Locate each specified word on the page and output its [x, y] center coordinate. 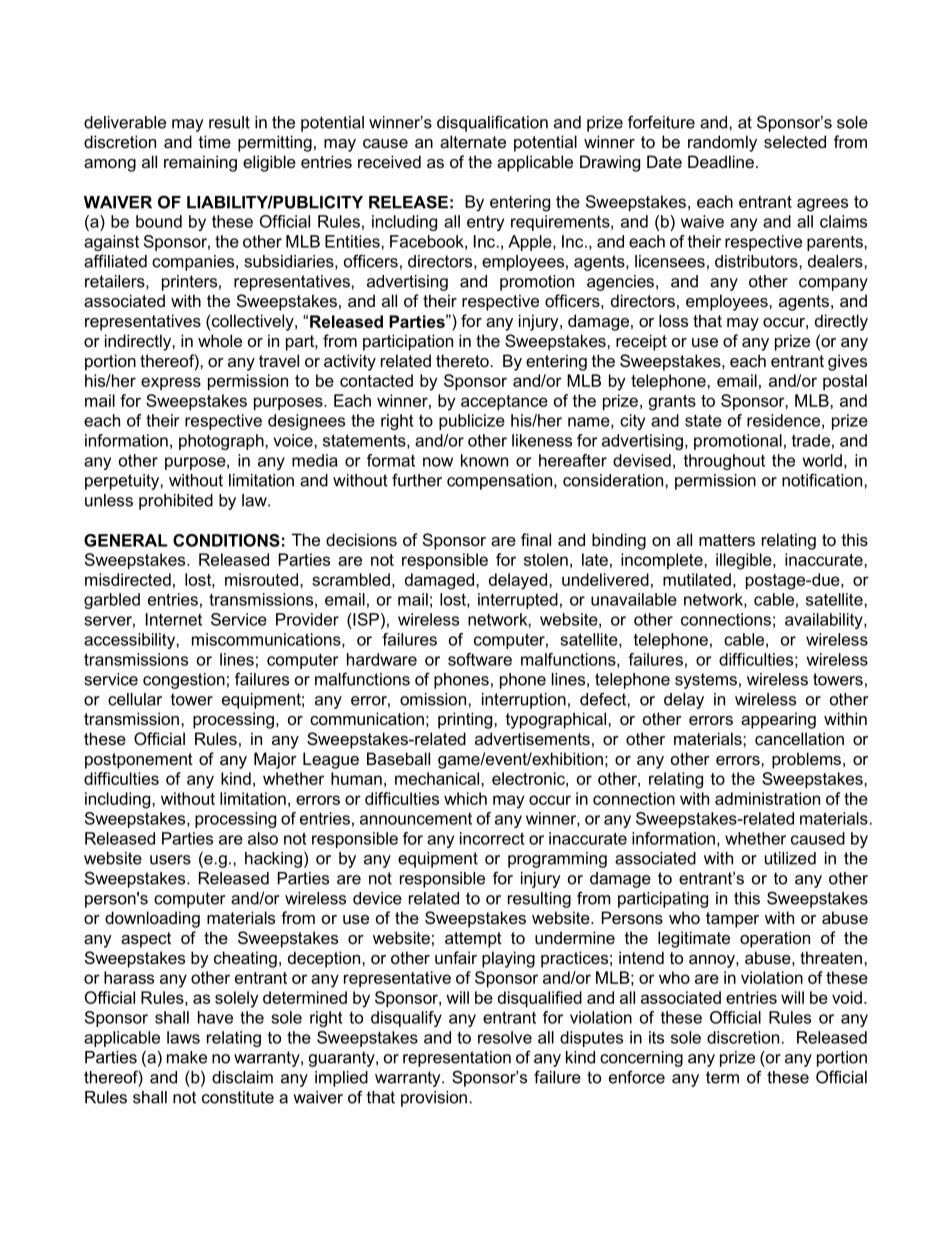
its [656, 1037]
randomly [722, 143]
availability [825, 621]
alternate [473, 141]
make [187, 1057]
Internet [174, 619]
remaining [200, 163]
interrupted [518, 601]
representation [457, 1059]
